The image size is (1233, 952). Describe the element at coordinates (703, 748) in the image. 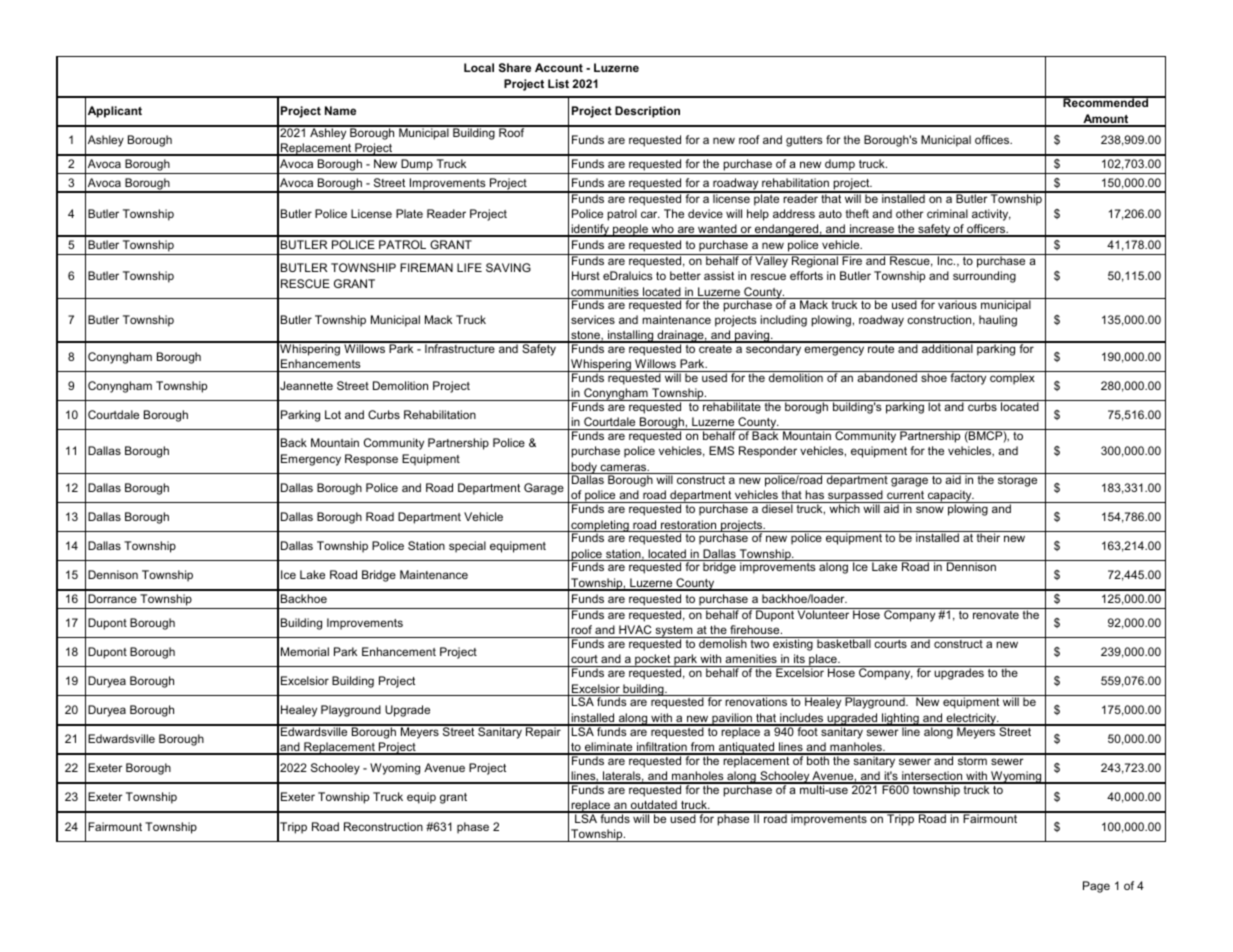

I see `from` at that location.
